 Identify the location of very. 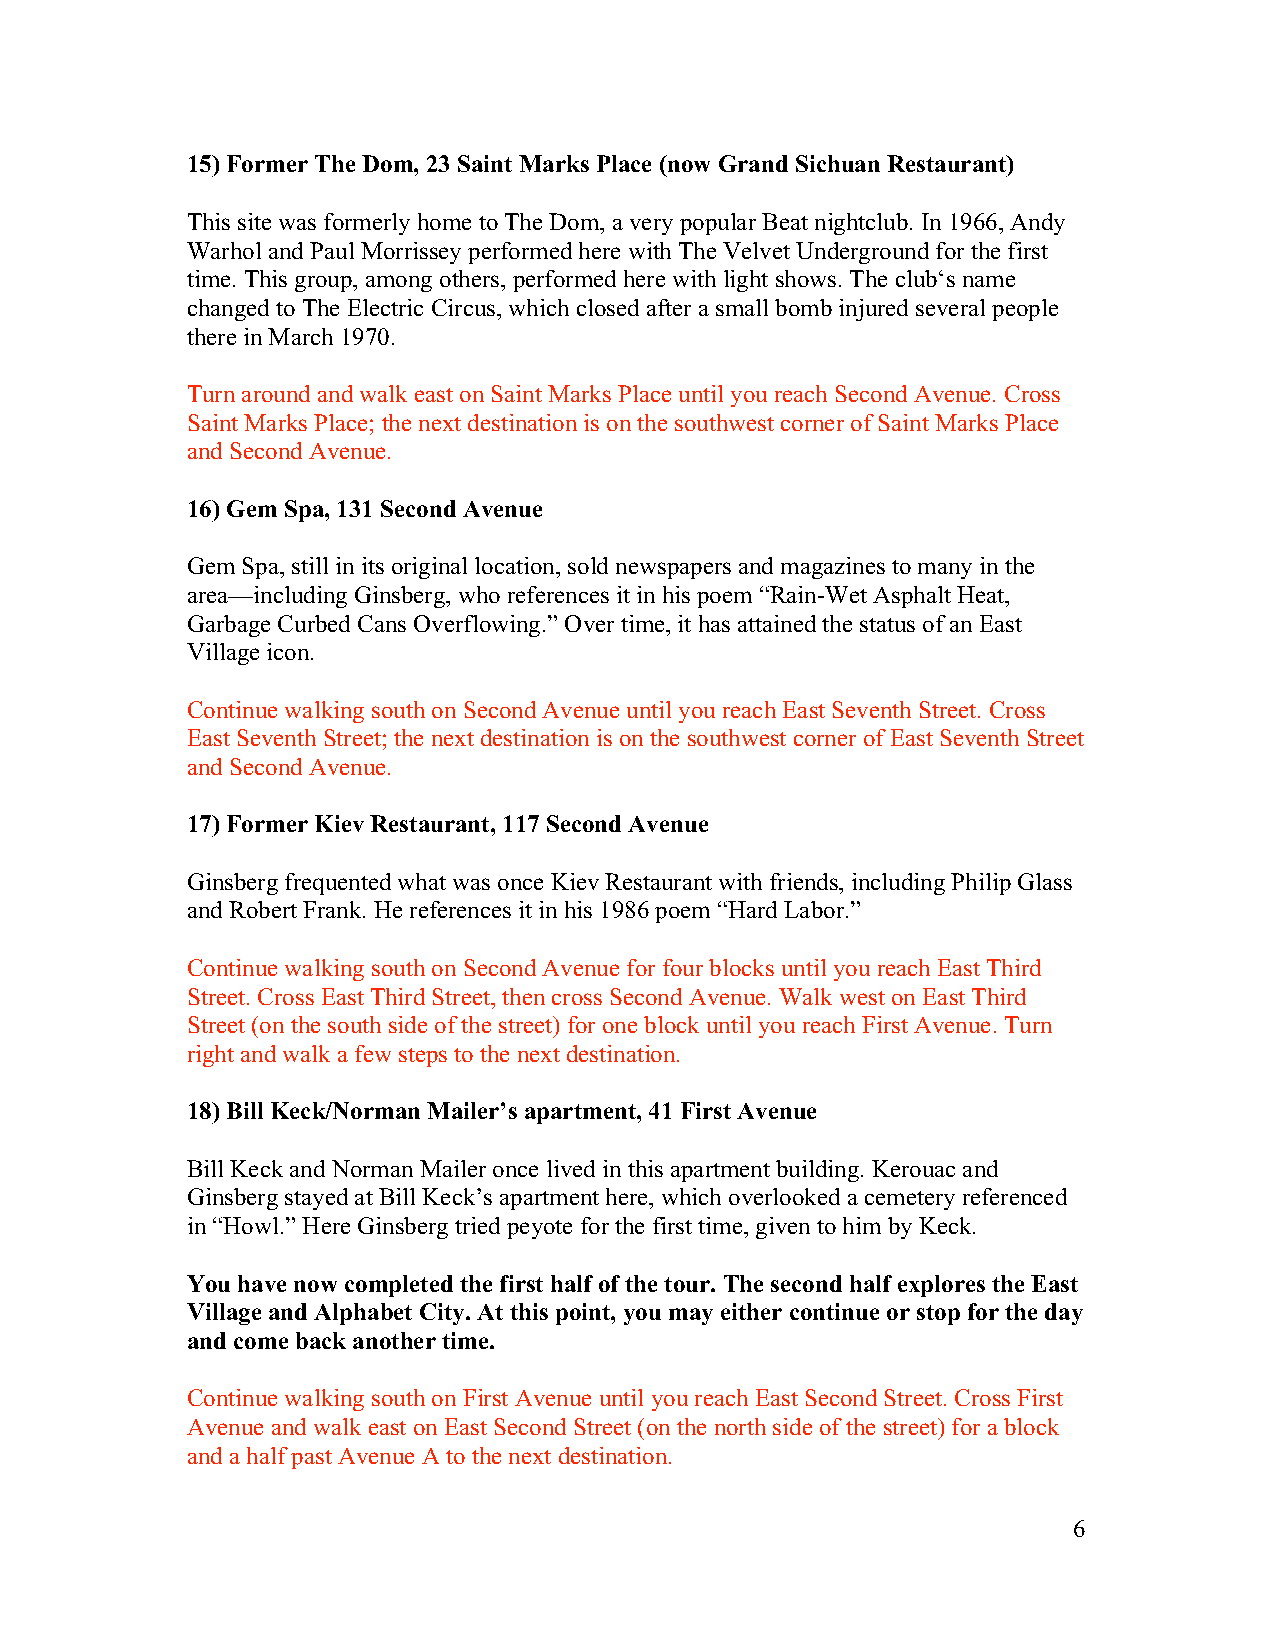
(651, 226).
